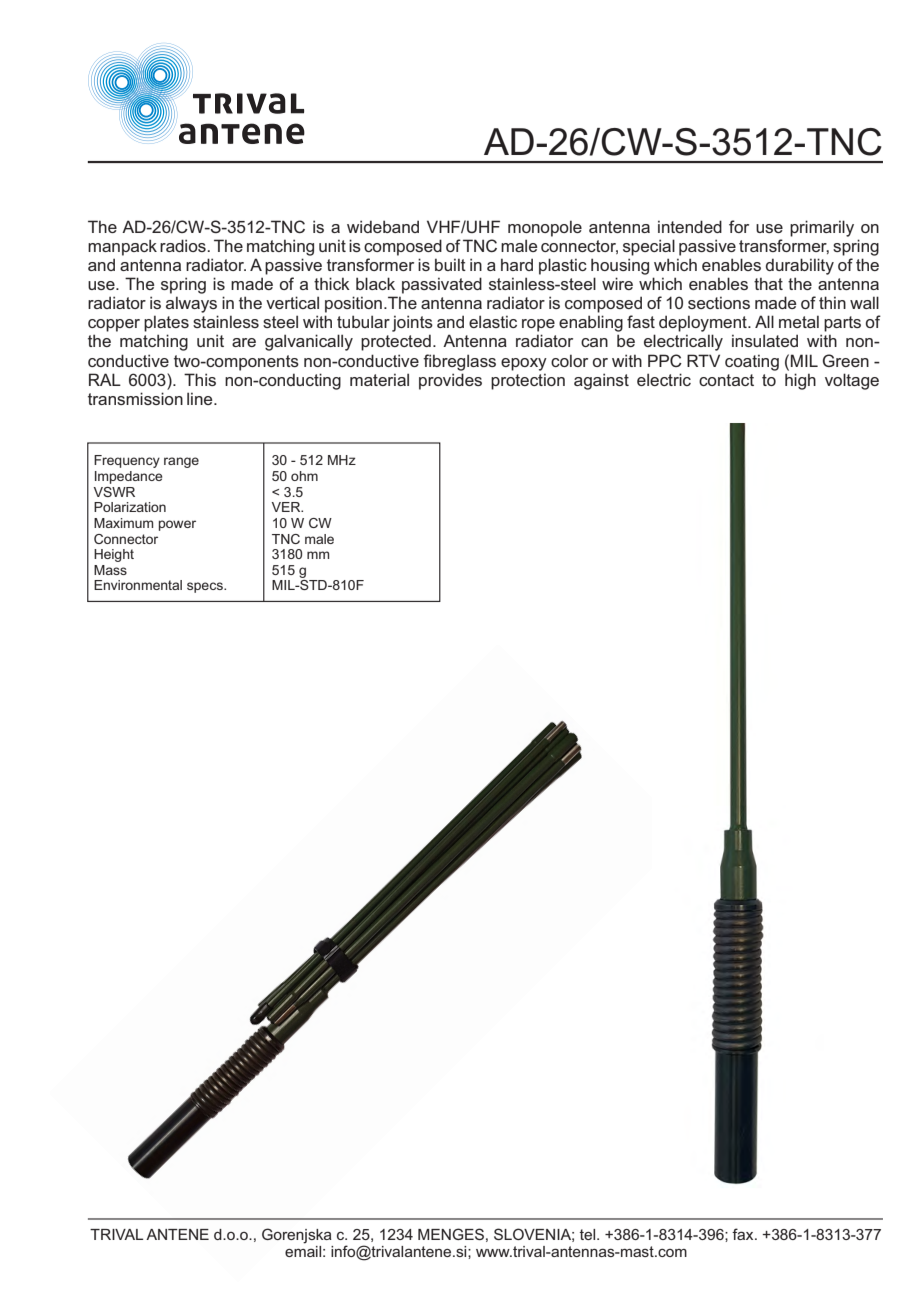 The height and width of the screenshot is (1308, 924). Describe the element at coordinates (206, 587) in the screenshot. I see `specs` at that location.
